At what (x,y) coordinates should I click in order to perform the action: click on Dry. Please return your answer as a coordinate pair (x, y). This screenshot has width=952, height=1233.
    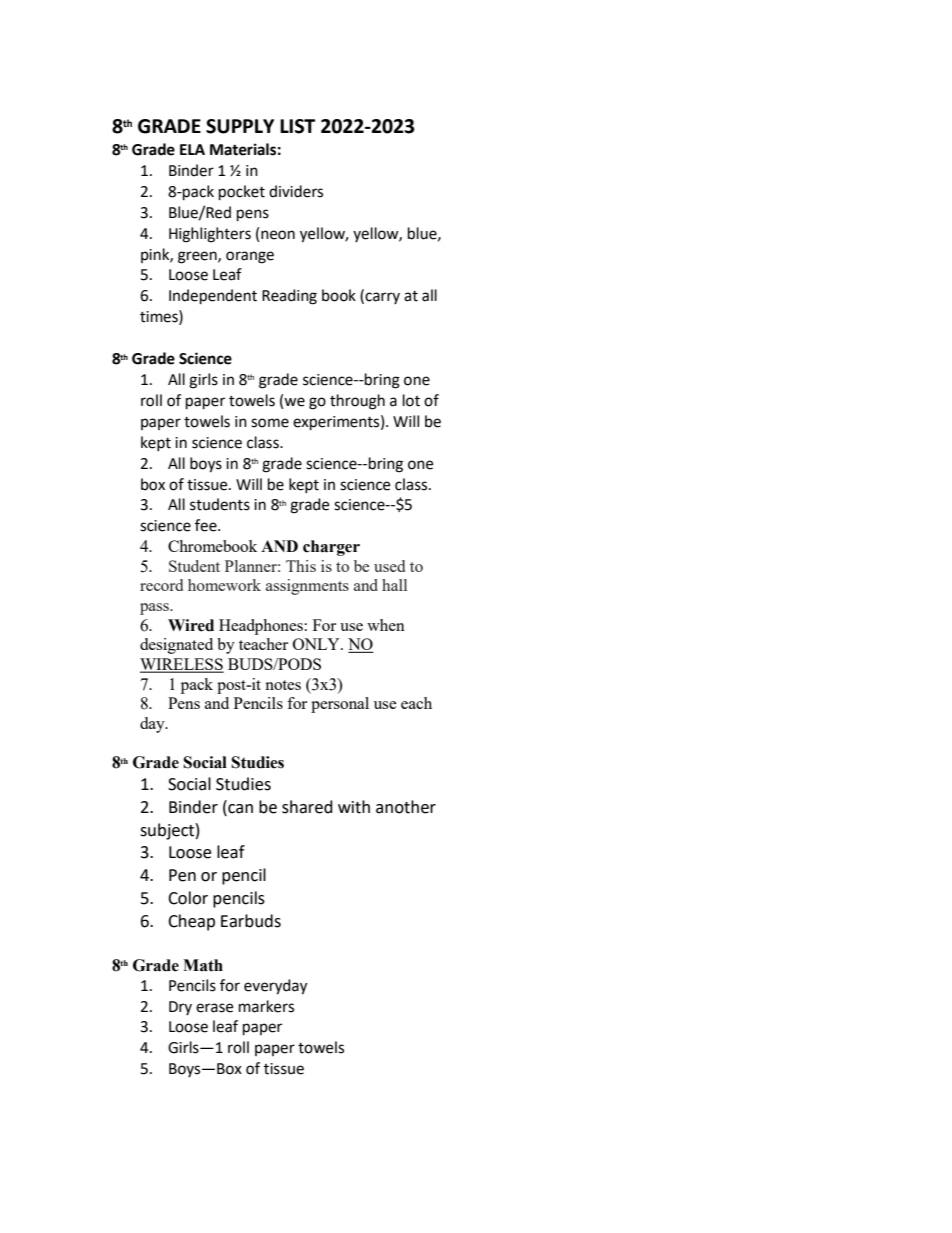
    Looking at the image, I should click on (180, 1008).
